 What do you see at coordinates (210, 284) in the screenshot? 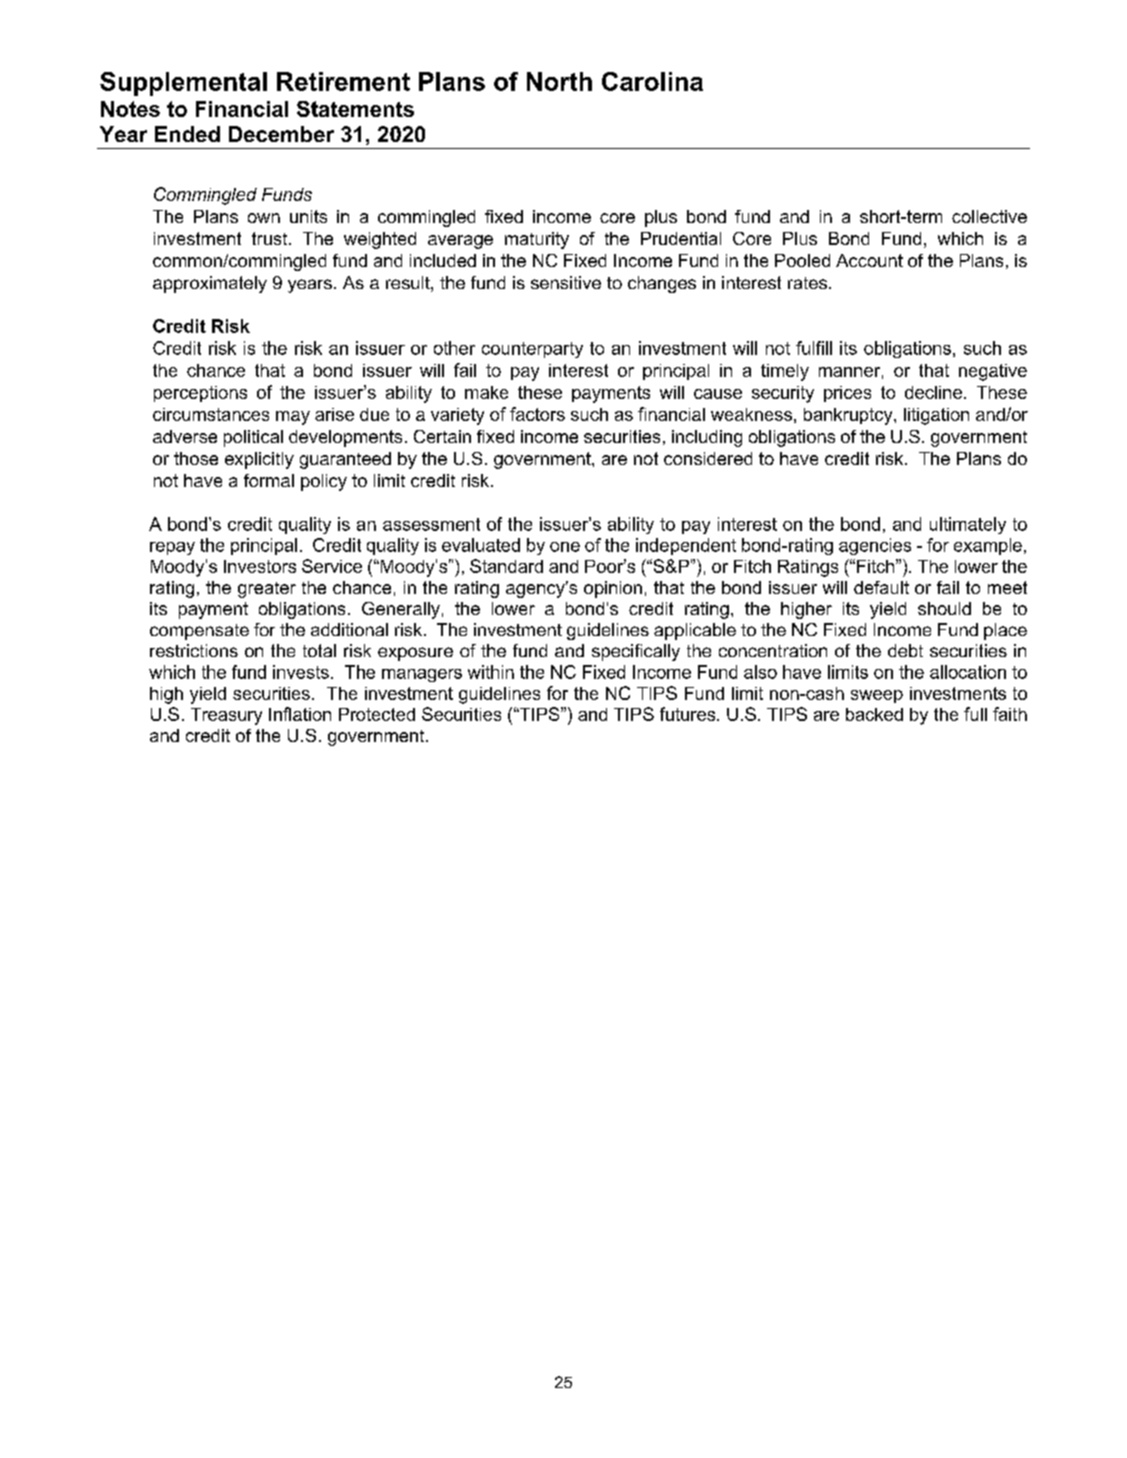
I see `approximately` at bounding box center [210, 284].
